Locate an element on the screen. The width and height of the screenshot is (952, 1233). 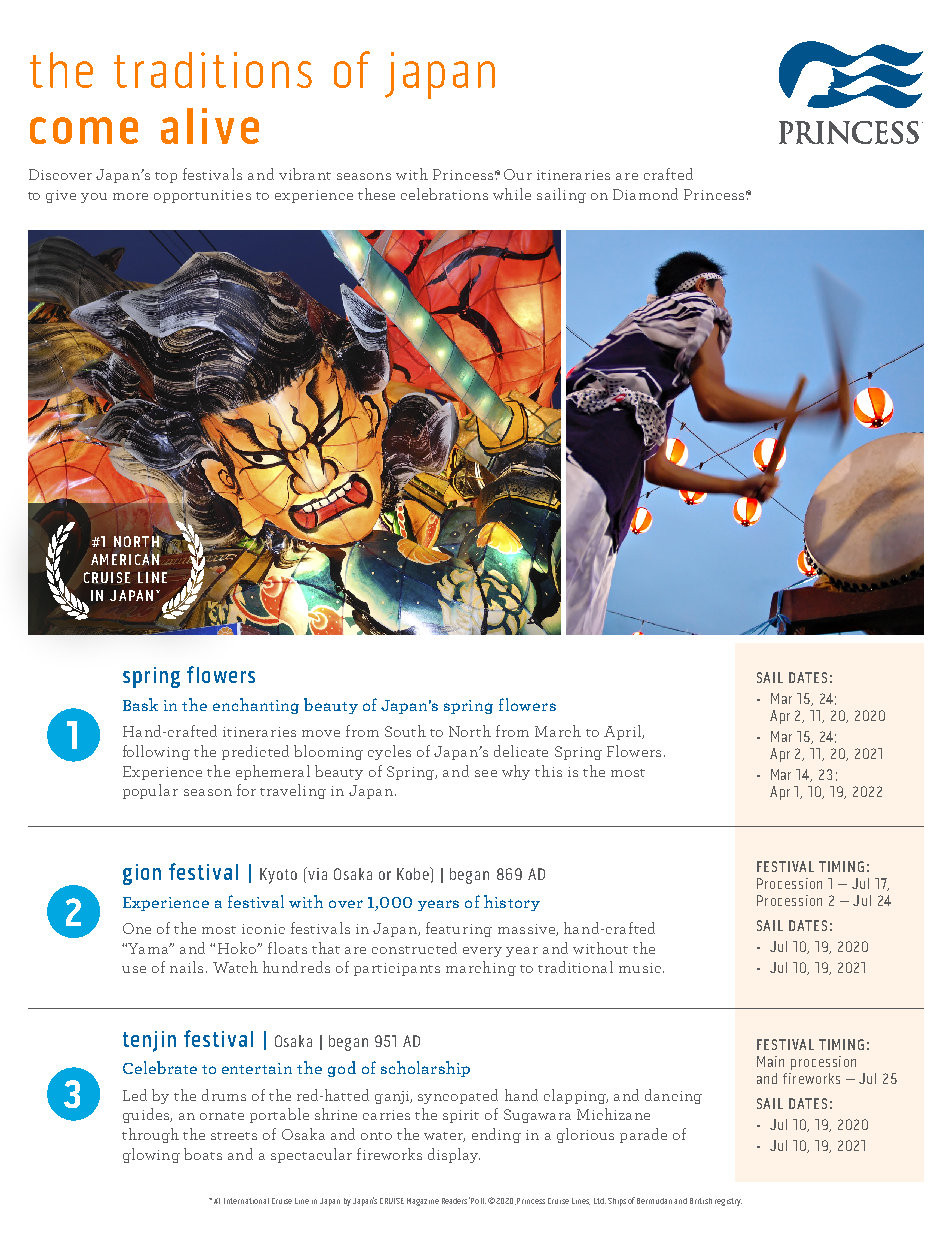
Our is located at coordinates (518, 174).
